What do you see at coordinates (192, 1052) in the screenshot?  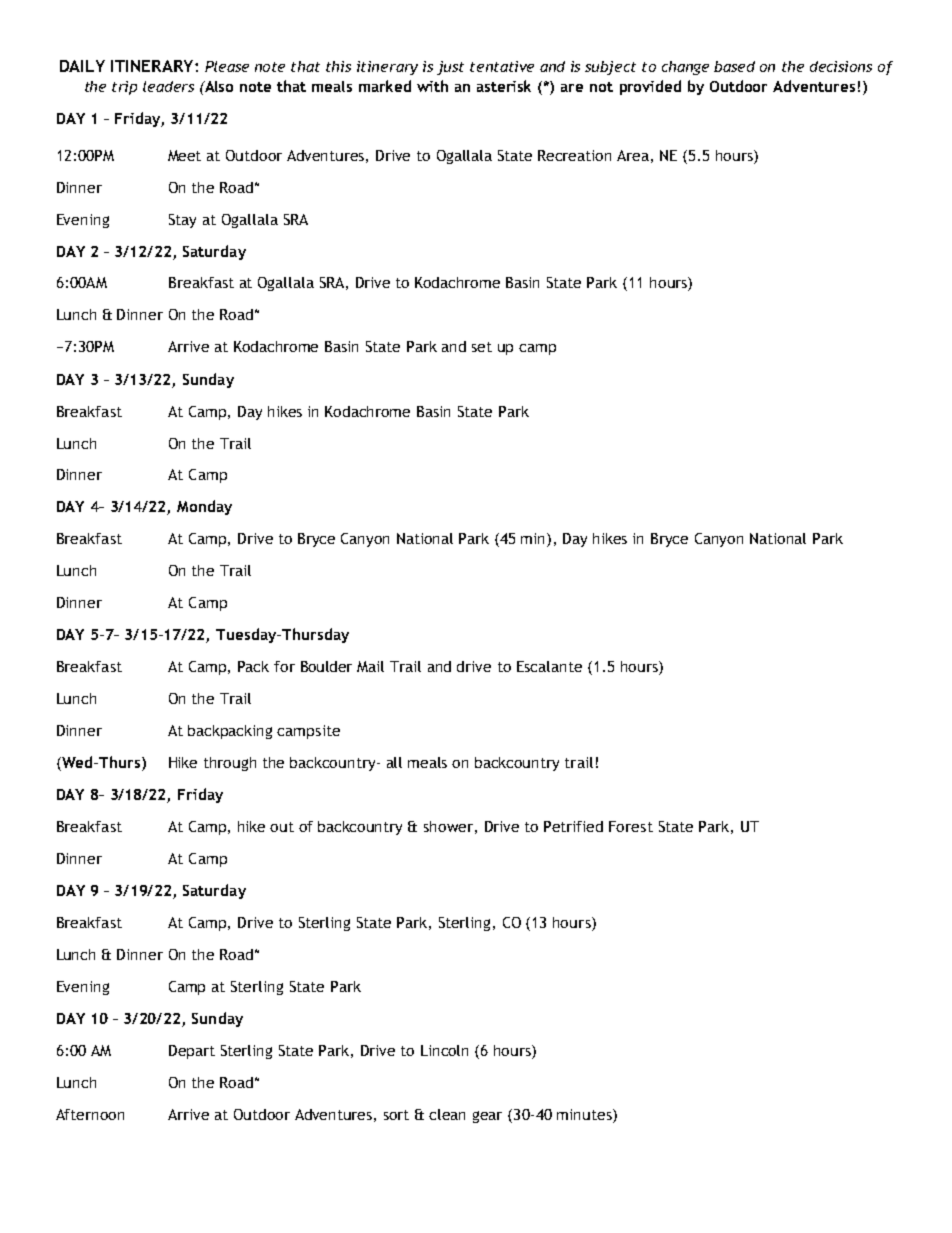 I see `Depart` at bounding box center [192, 1052].
